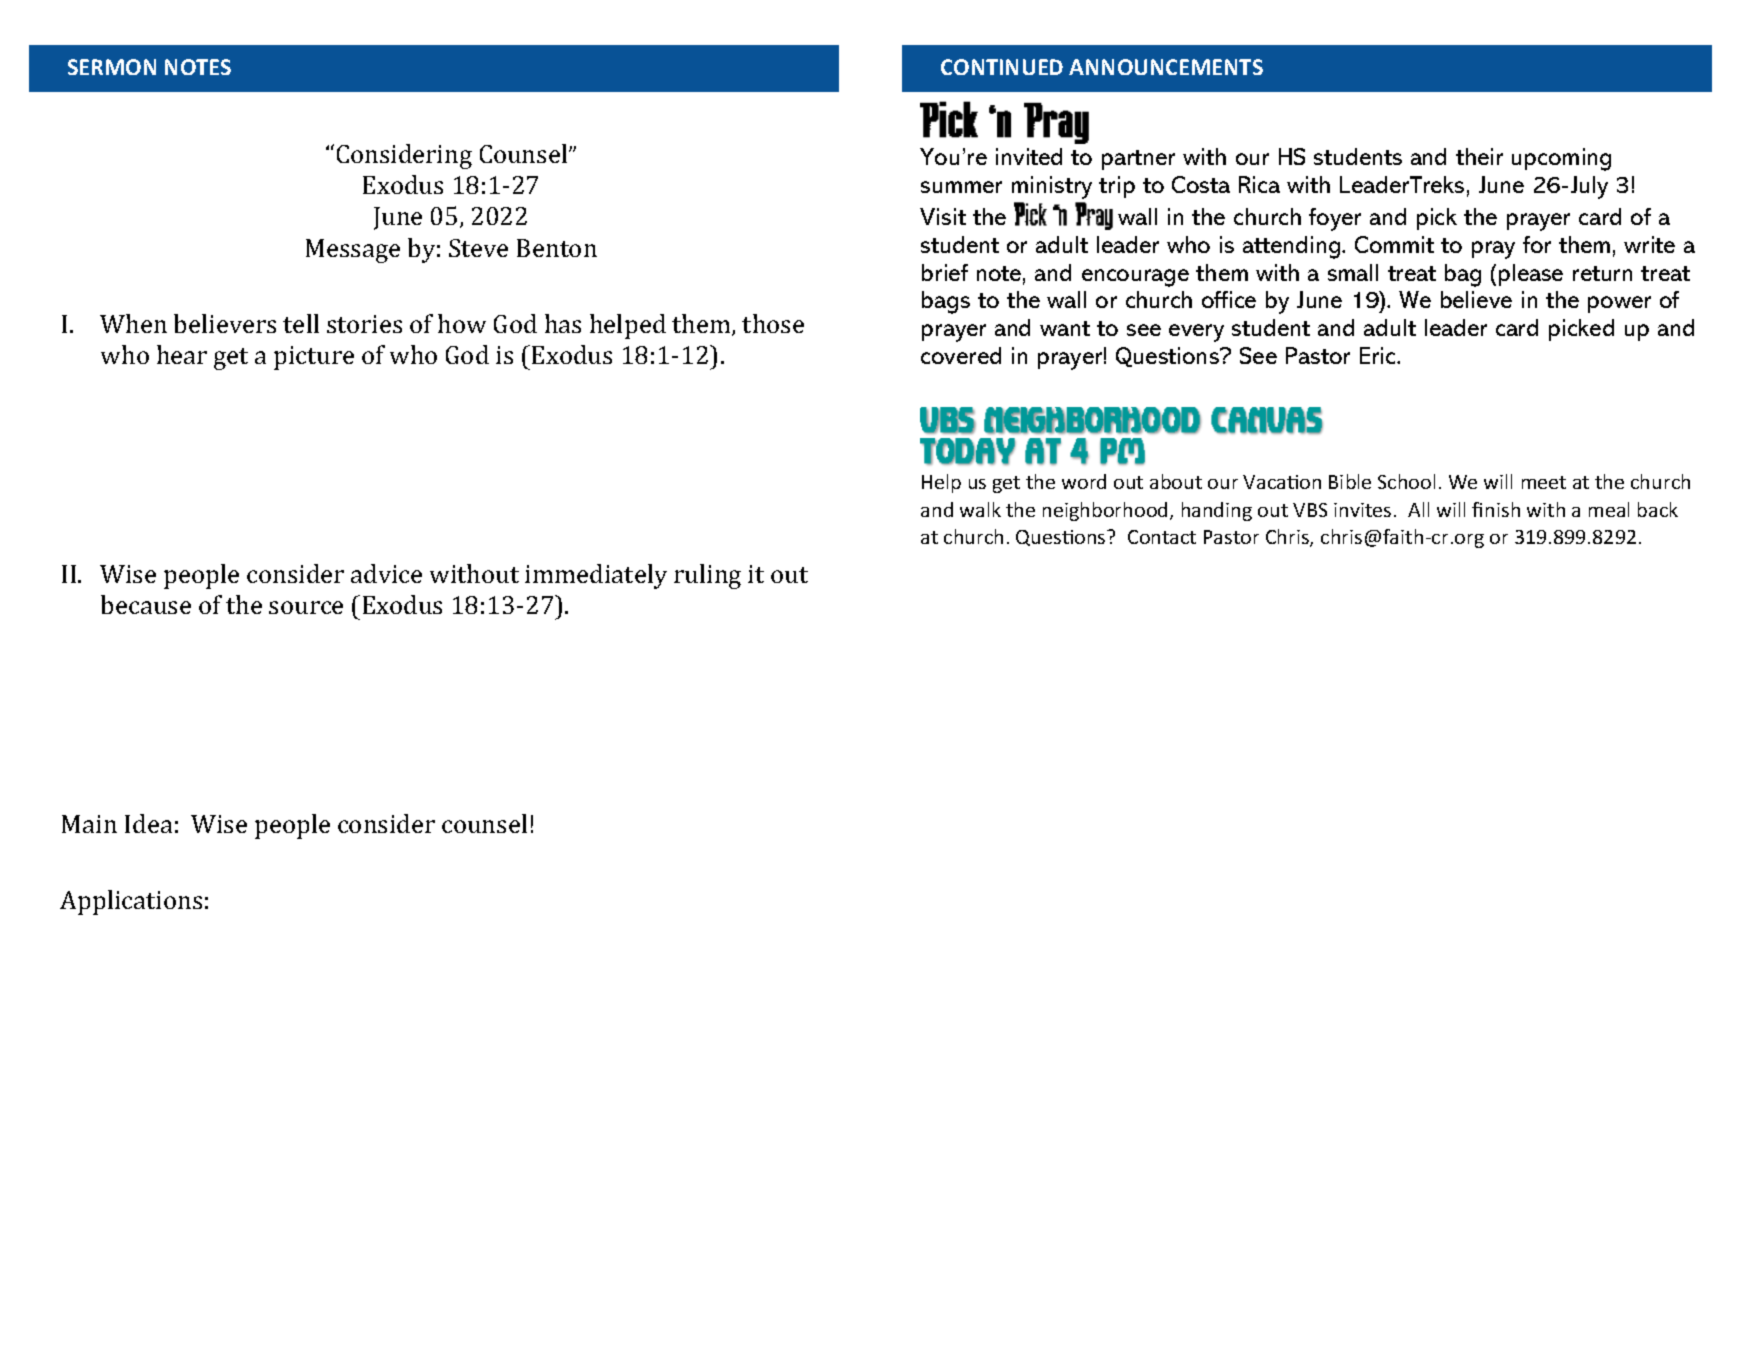 The height and width of the screenshot is (1360, 1760). What do you see at coordinates (314, 358) in the screenshot?
I see `picture` at bounding box center [314, 358].
